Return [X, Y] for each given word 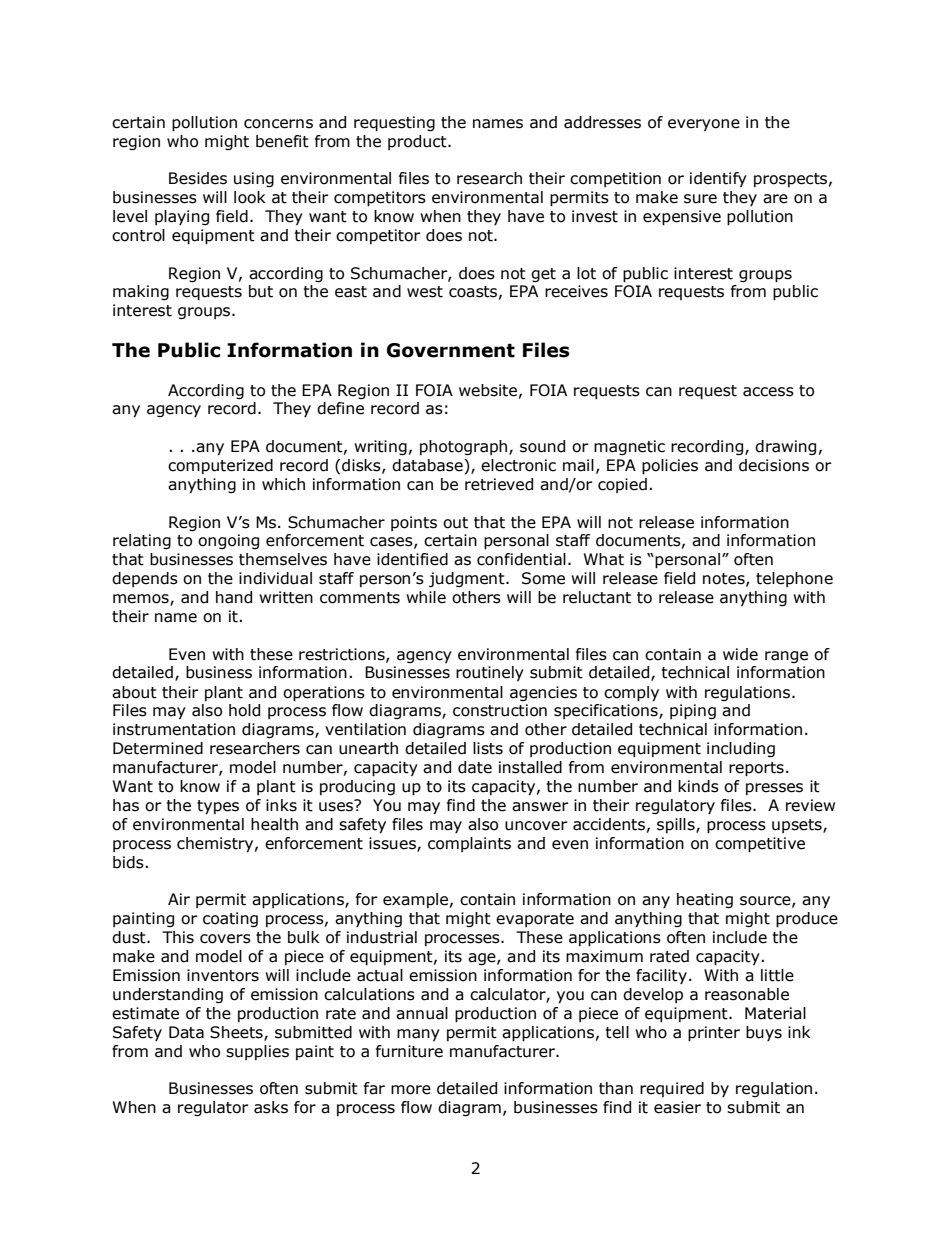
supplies [257, 1052]
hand [234, 597]
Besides [198, 178]
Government [451, 350]
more [411, 1090]
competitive [760, 845]
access [768, 392]
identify [718, 179]
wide [740, 654]
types [218, 807]
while [426, 597]
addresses [602, 122]
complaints [469, 844]
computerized [220, 466]
